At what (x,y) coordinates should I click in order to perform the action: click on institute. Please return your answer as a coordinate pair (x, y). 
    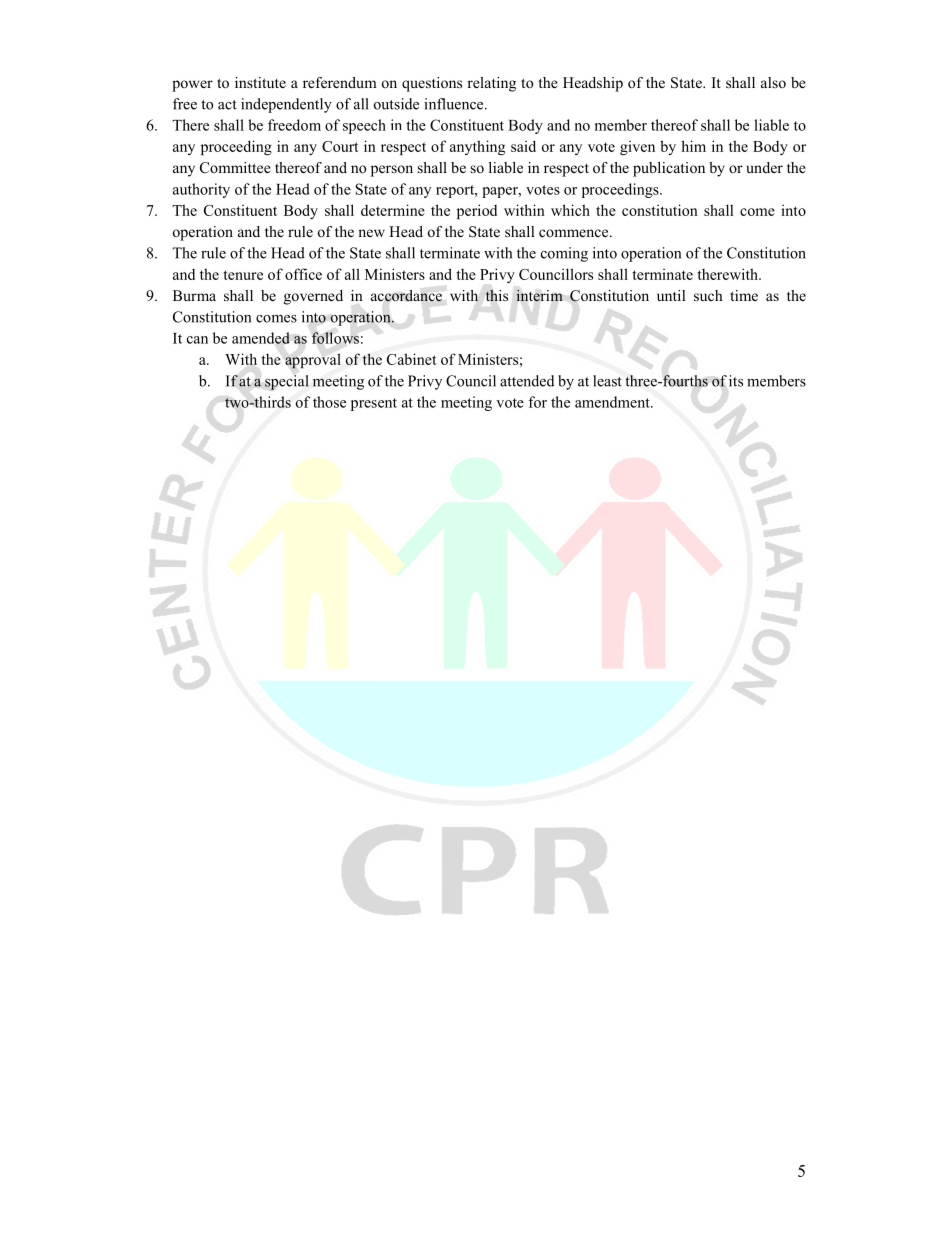
    Looking at the image, I should click on (260, 82).
